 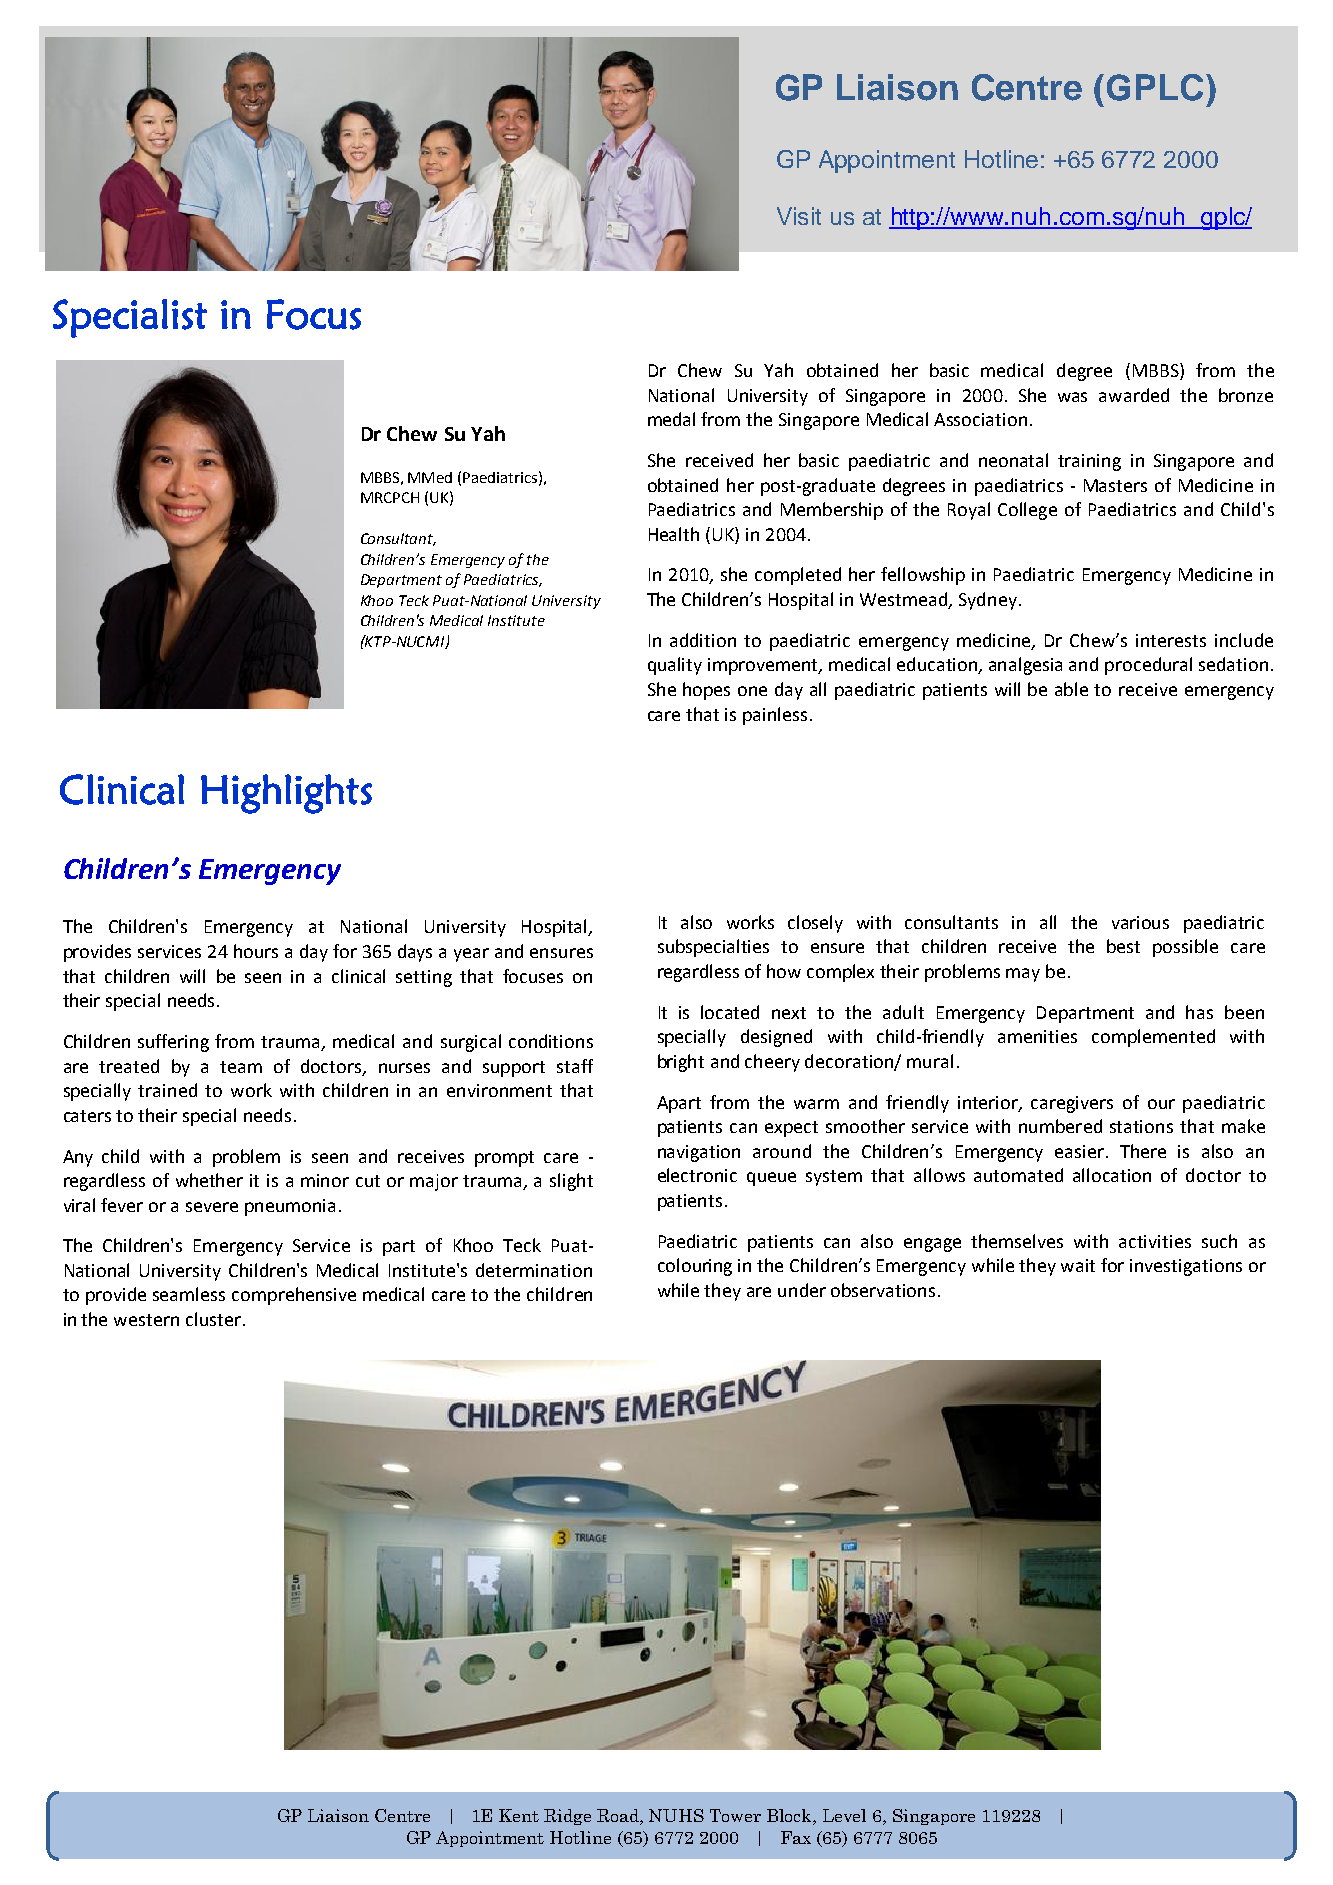 I want to click on seamless, so click(x=189, y=1294).
